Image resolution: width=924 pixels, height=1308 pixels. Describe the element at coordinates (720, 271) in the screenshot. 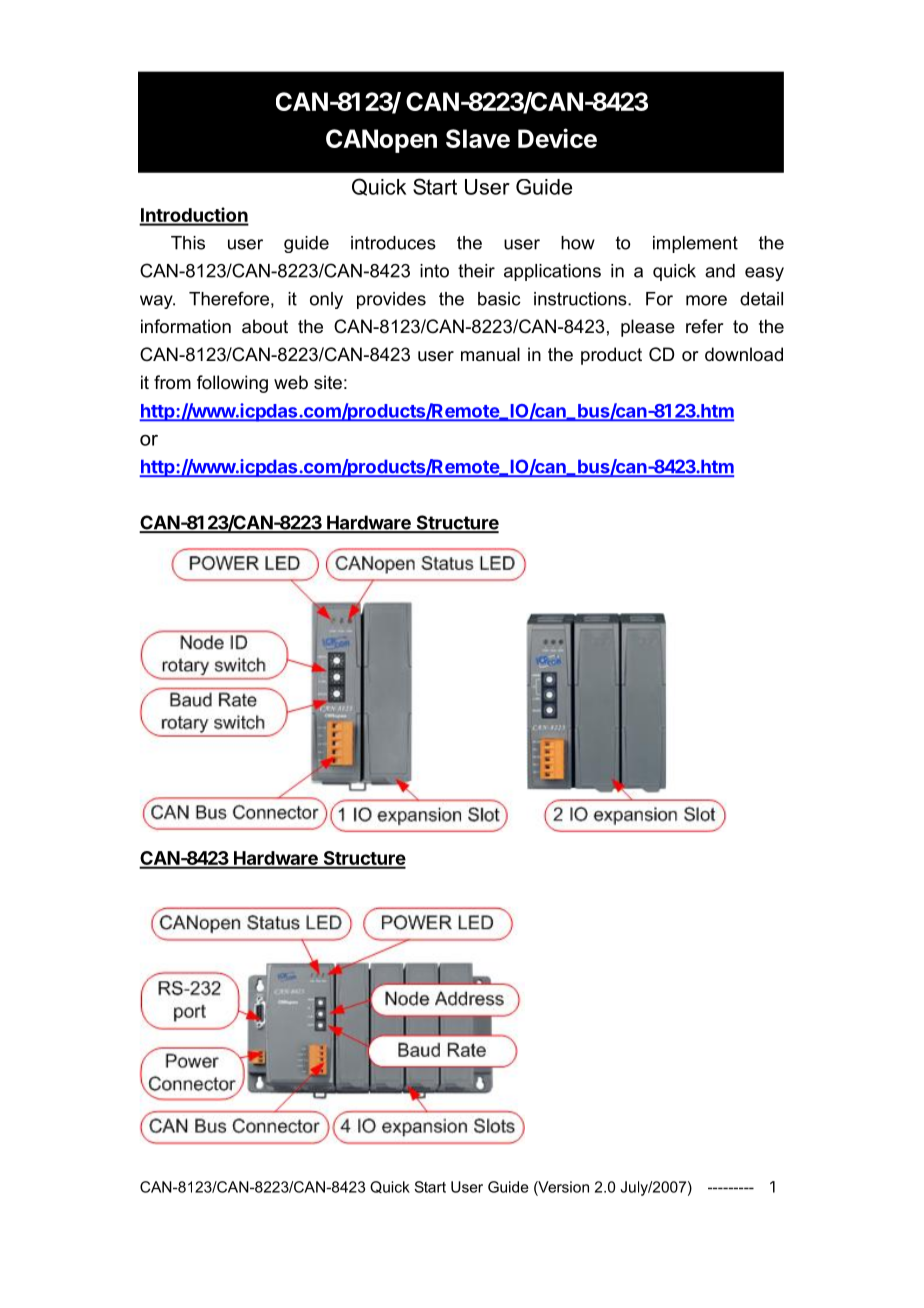

I see `and` at that location.
